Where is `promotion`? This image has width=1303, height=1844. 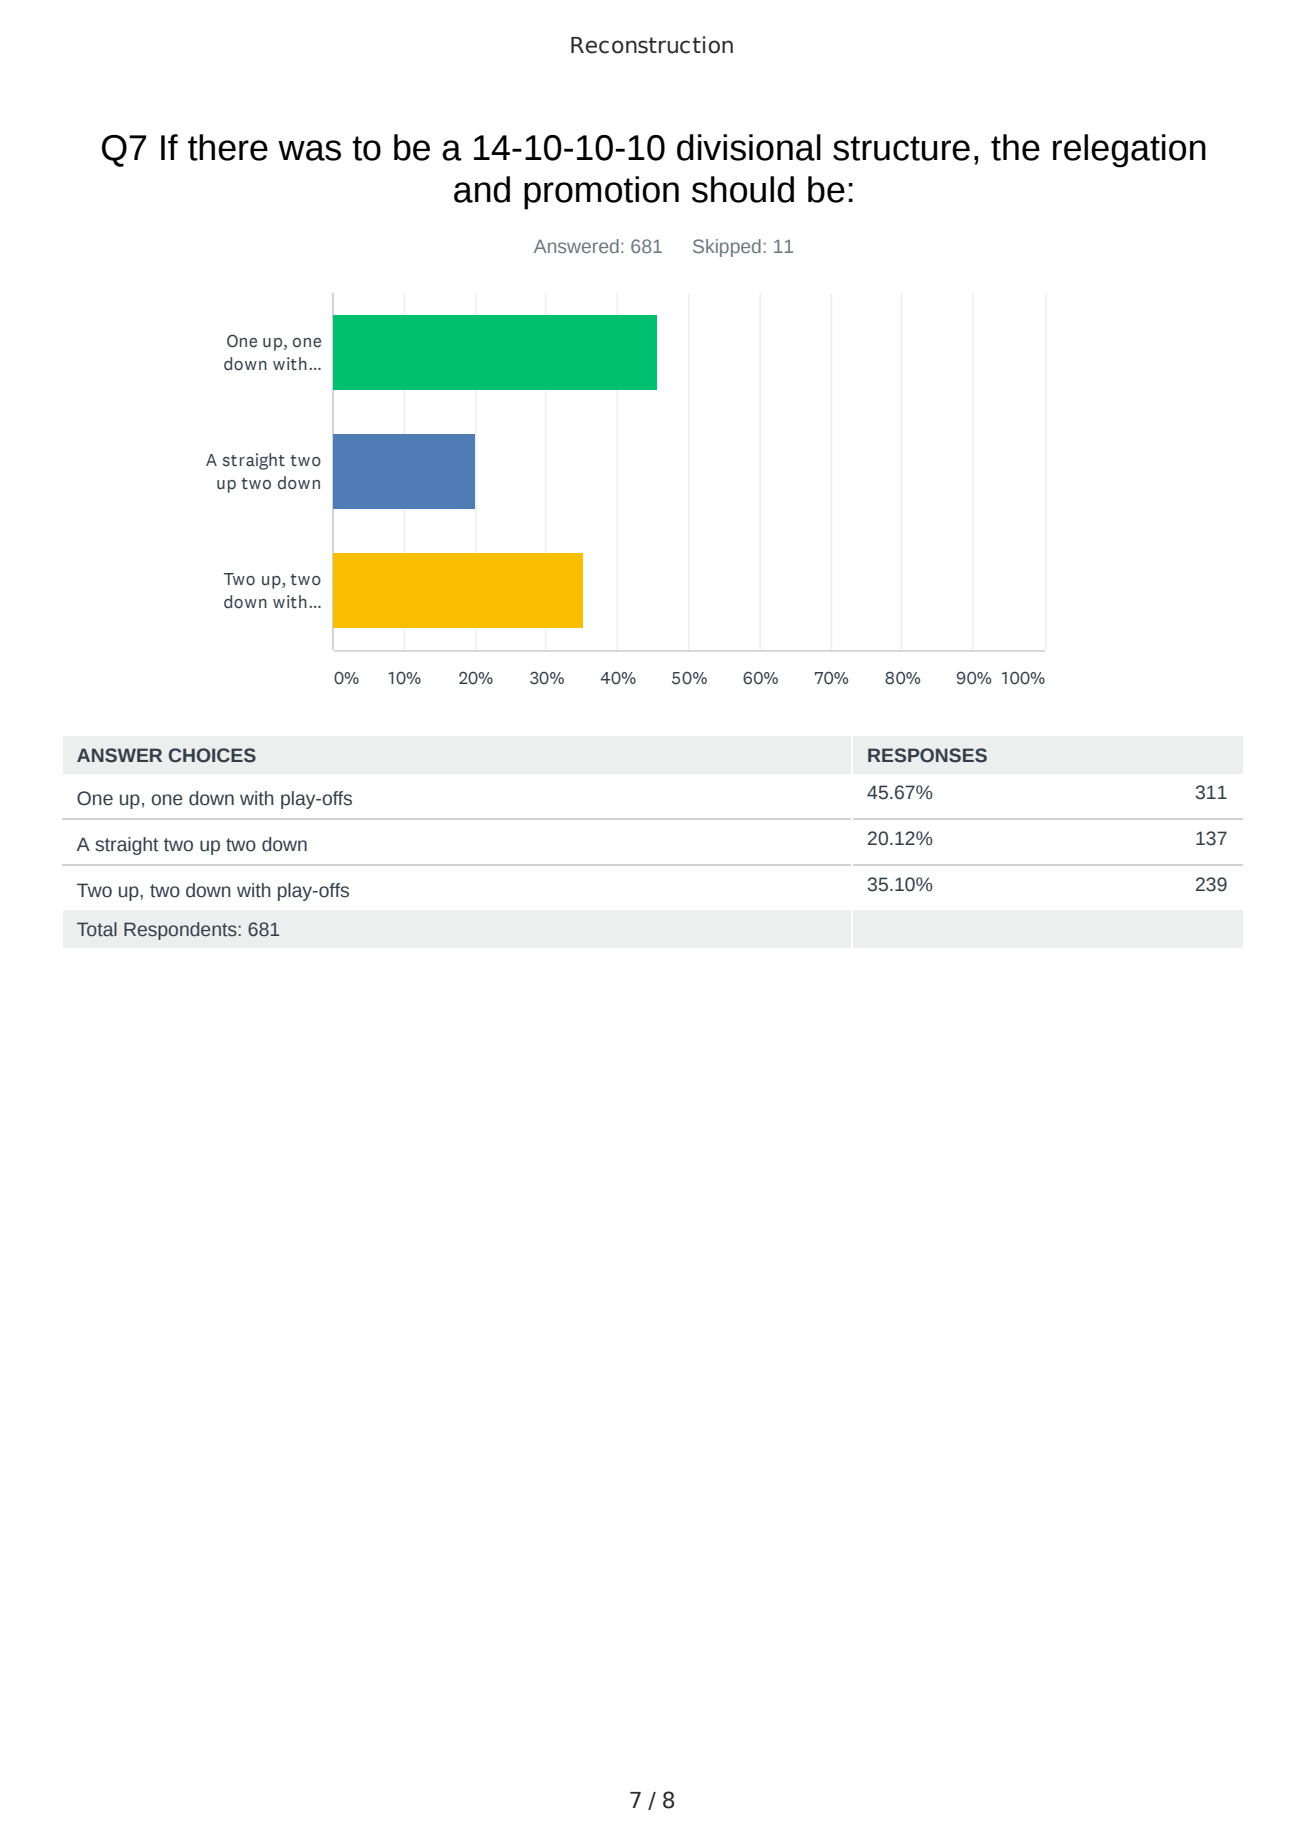 promotion is located at coordinates (601, 193).
